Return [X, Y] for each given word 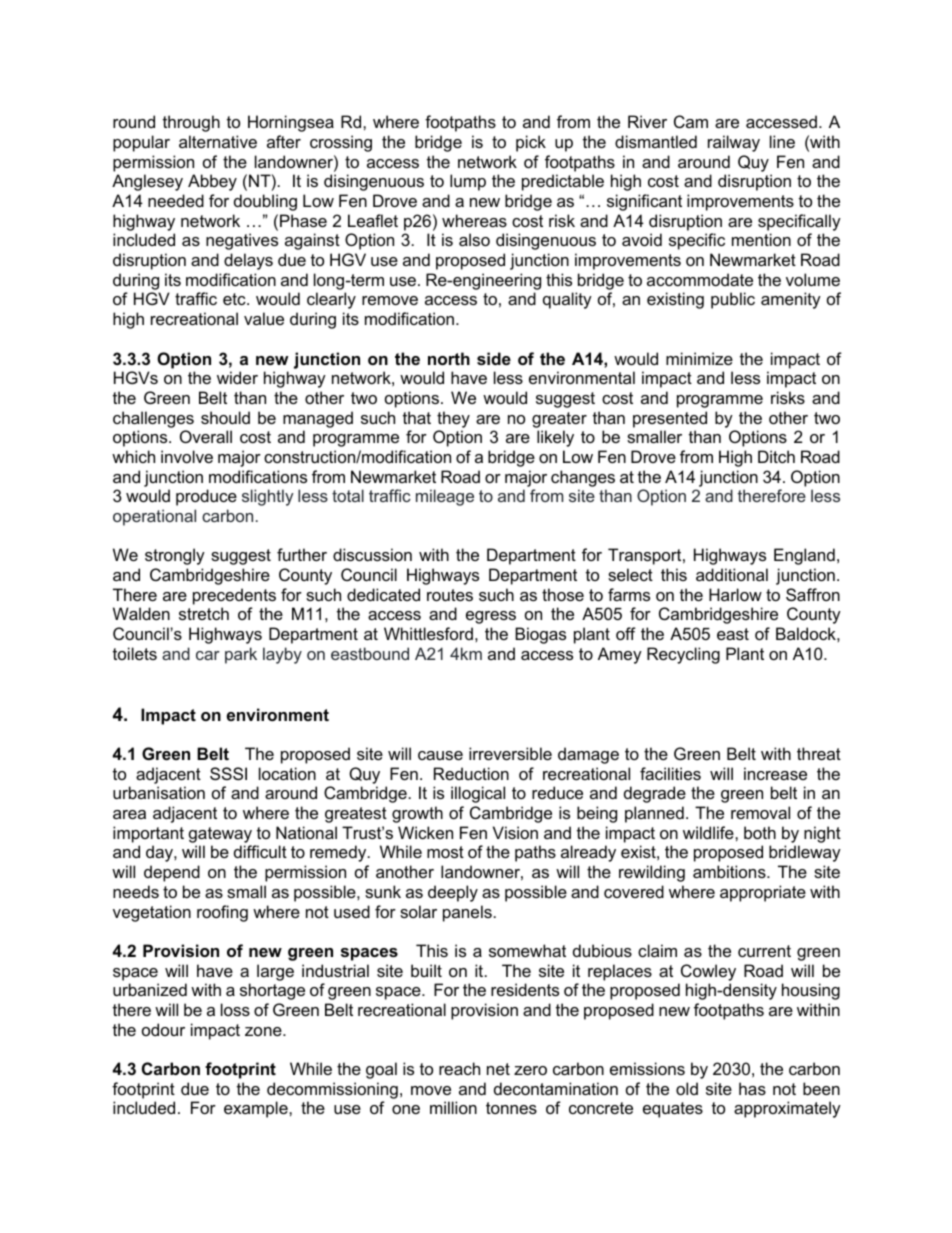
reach [459, 1068]
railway [734, 143]
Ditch [776, 456]
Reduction [471, 773]
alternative [218, 141]
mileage [445, 497]
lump [468, 182]
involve [187, 456]
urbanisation [159, 792]
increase [775, 773]
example [257, 1109]
